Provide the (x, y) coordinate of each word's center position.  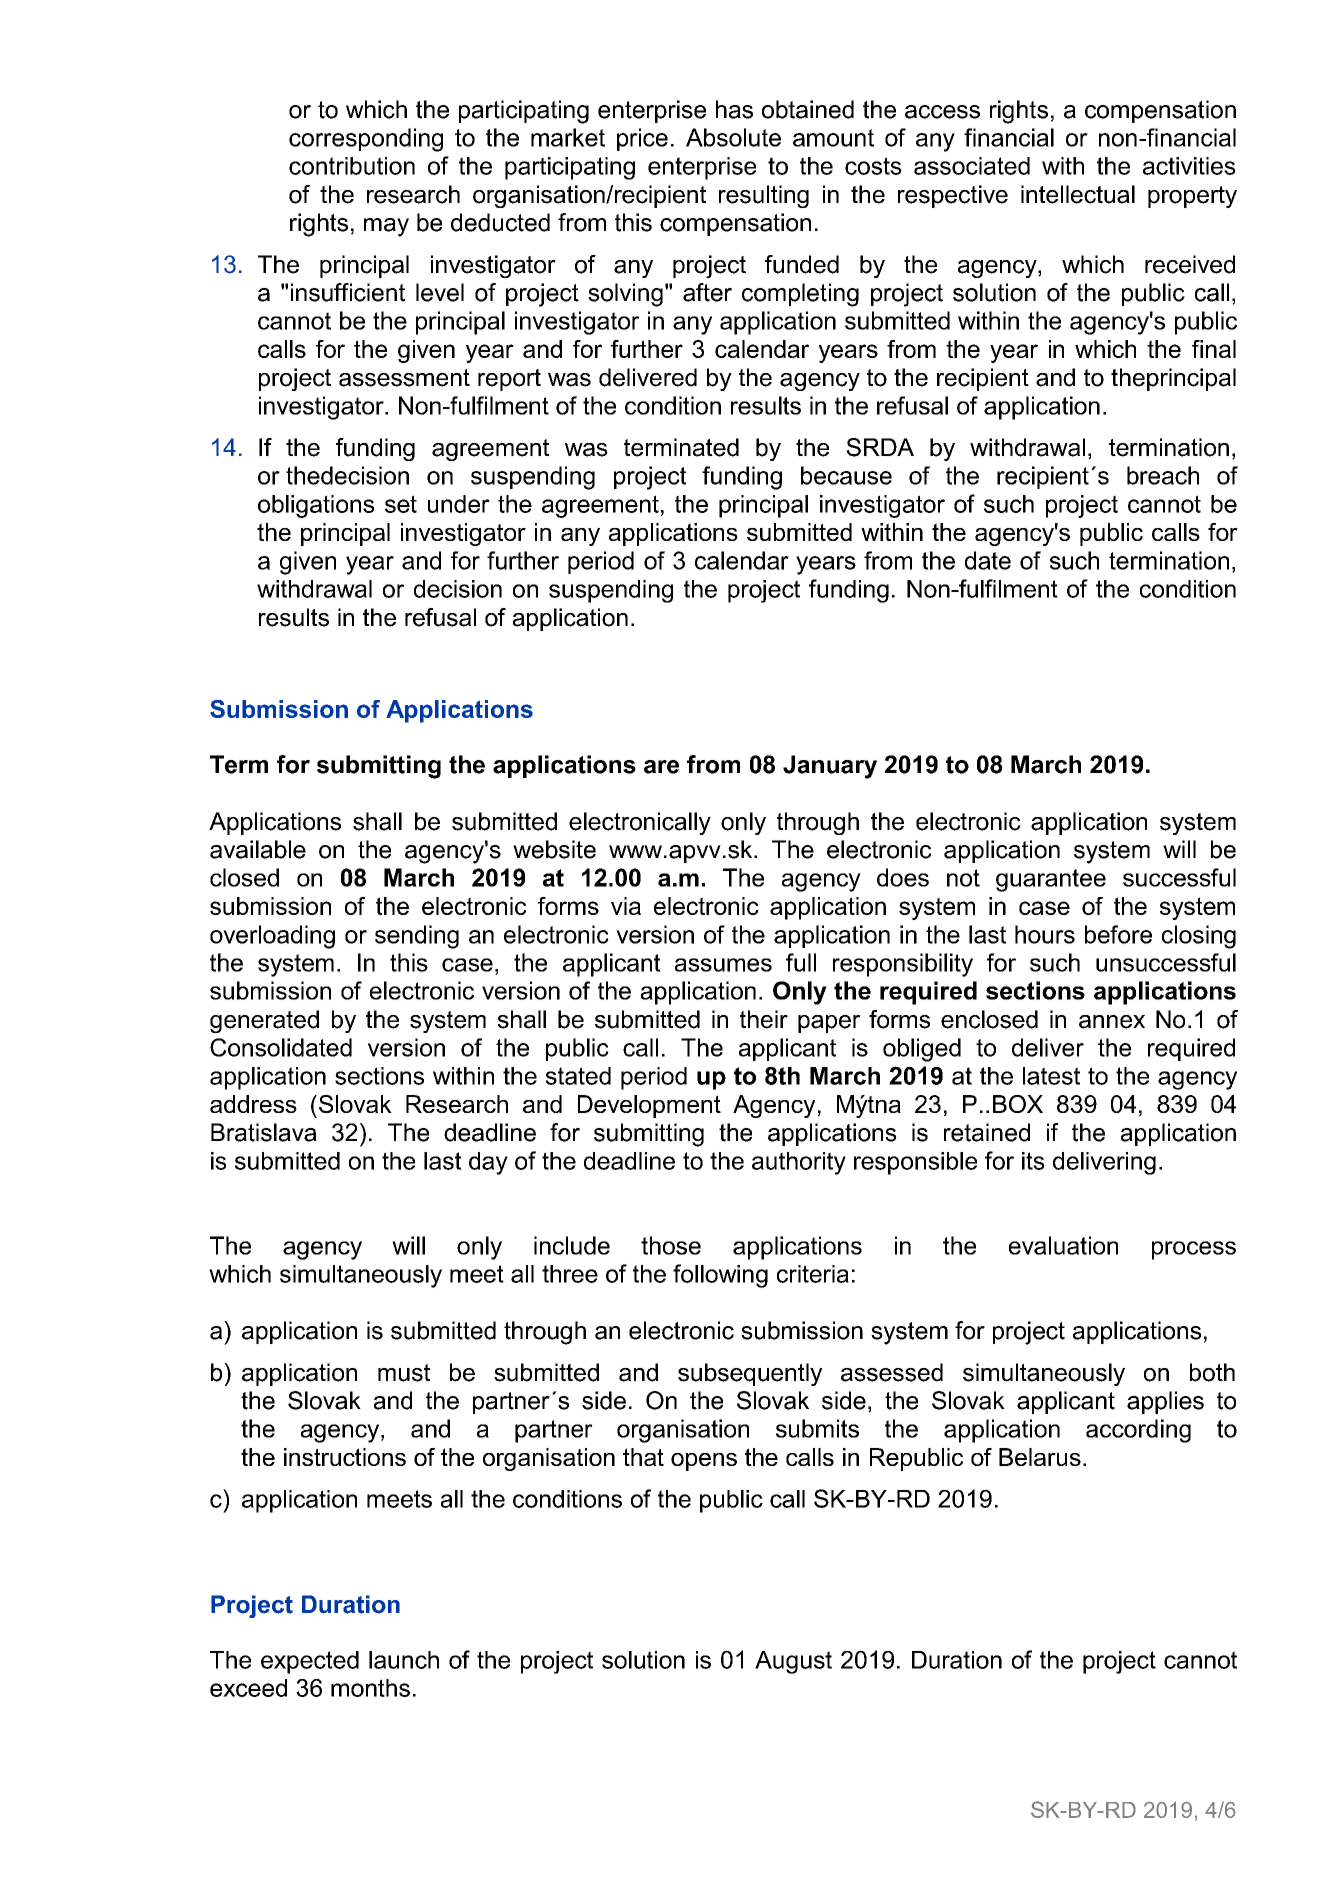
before (1118, 934)
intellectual (1078, 194)
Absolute (733, 137)
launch (404, 1660)
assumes (723, 965)
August (793, 1662)
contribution (352, 166)
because (846, 475)
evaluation (1063, 1245)
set (401, 504)
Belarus (1040, 1457)
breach (1163, 475)
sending (417, 937)
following (720, 1276)
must (404, 1373)
